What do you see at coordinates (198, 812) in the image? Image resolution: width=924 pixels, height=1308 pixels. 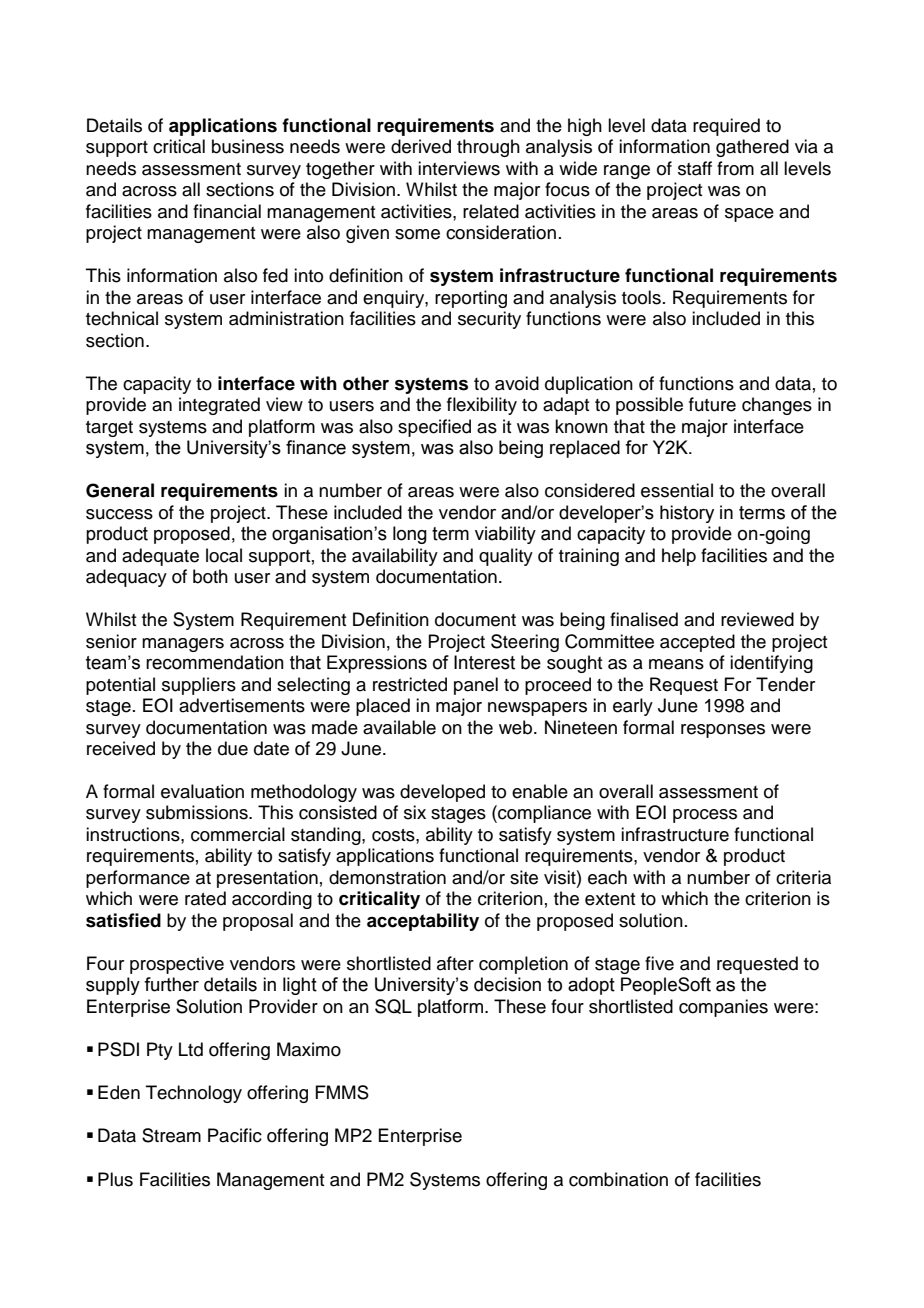 I see `submissions` at bounding box center [198, 812].
